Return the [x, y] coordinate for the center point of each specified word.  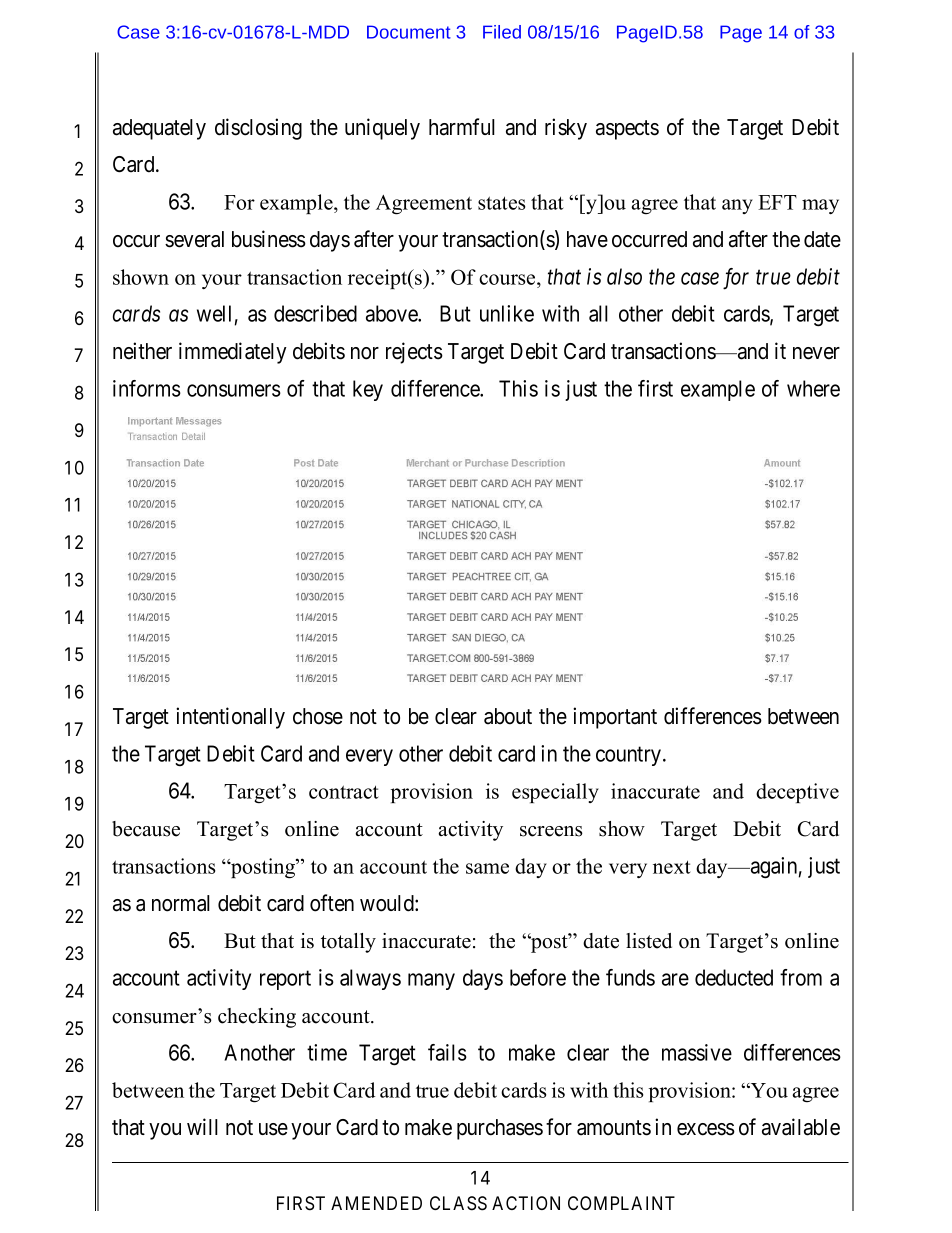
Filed [502, 32]
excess [706, 1129]
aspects [627, 130]
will [202, 1126]
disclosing [258, 129]
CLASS [458, 1203]
